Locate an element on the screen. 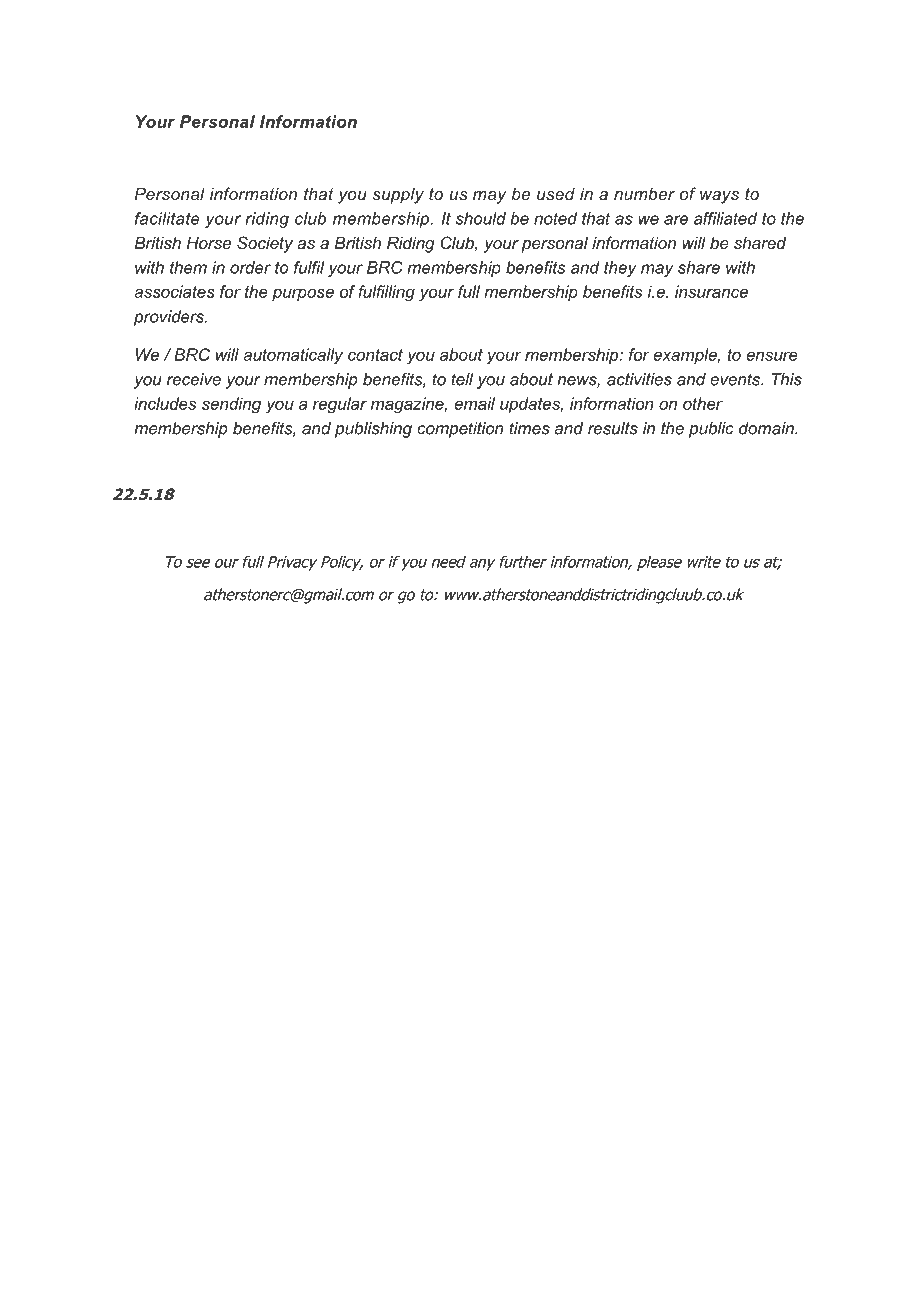 The width and height of the screenshot is (924, 1308). order is located at coordinates (250, 267).
